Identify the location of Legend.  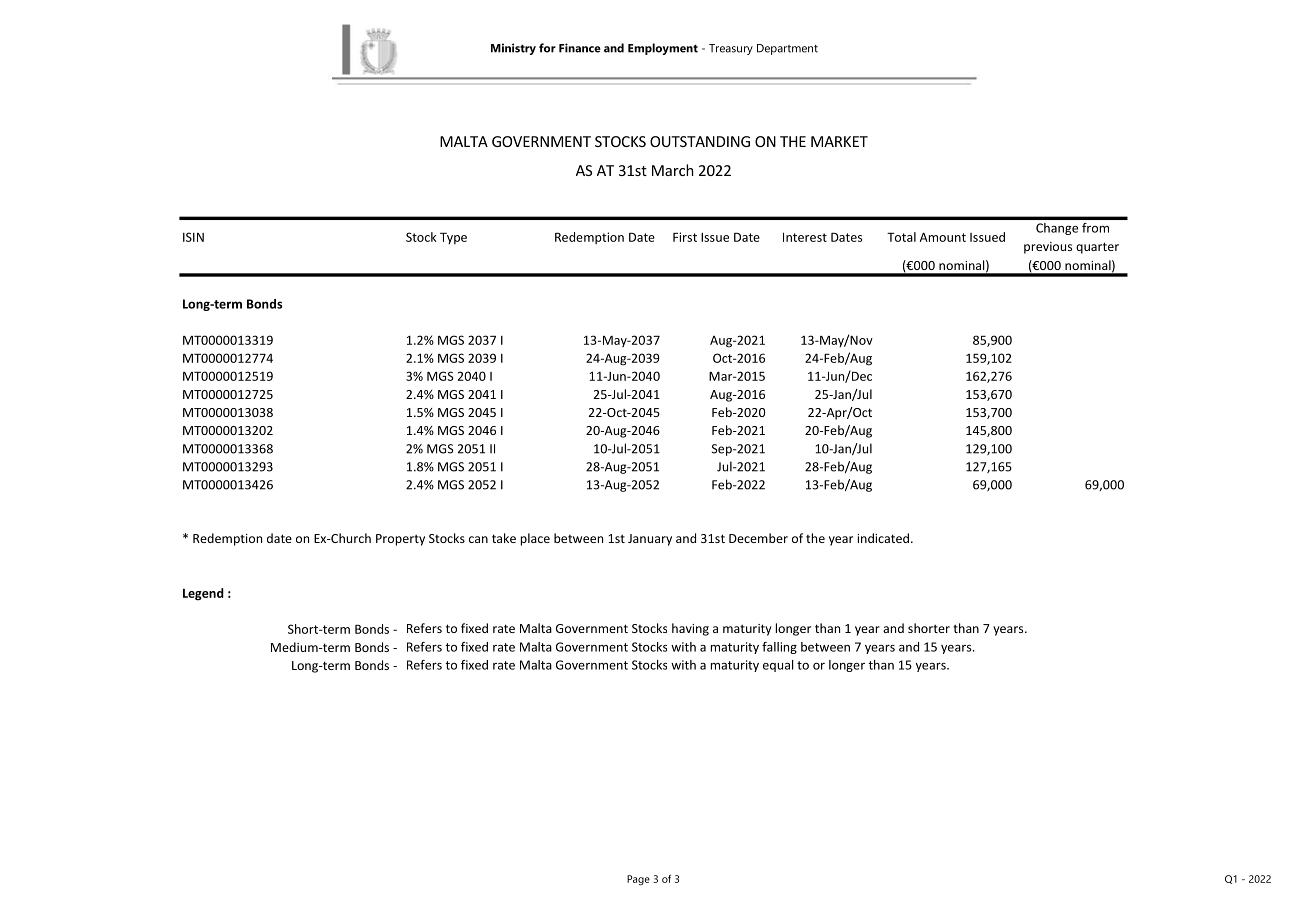
(203, 594).
